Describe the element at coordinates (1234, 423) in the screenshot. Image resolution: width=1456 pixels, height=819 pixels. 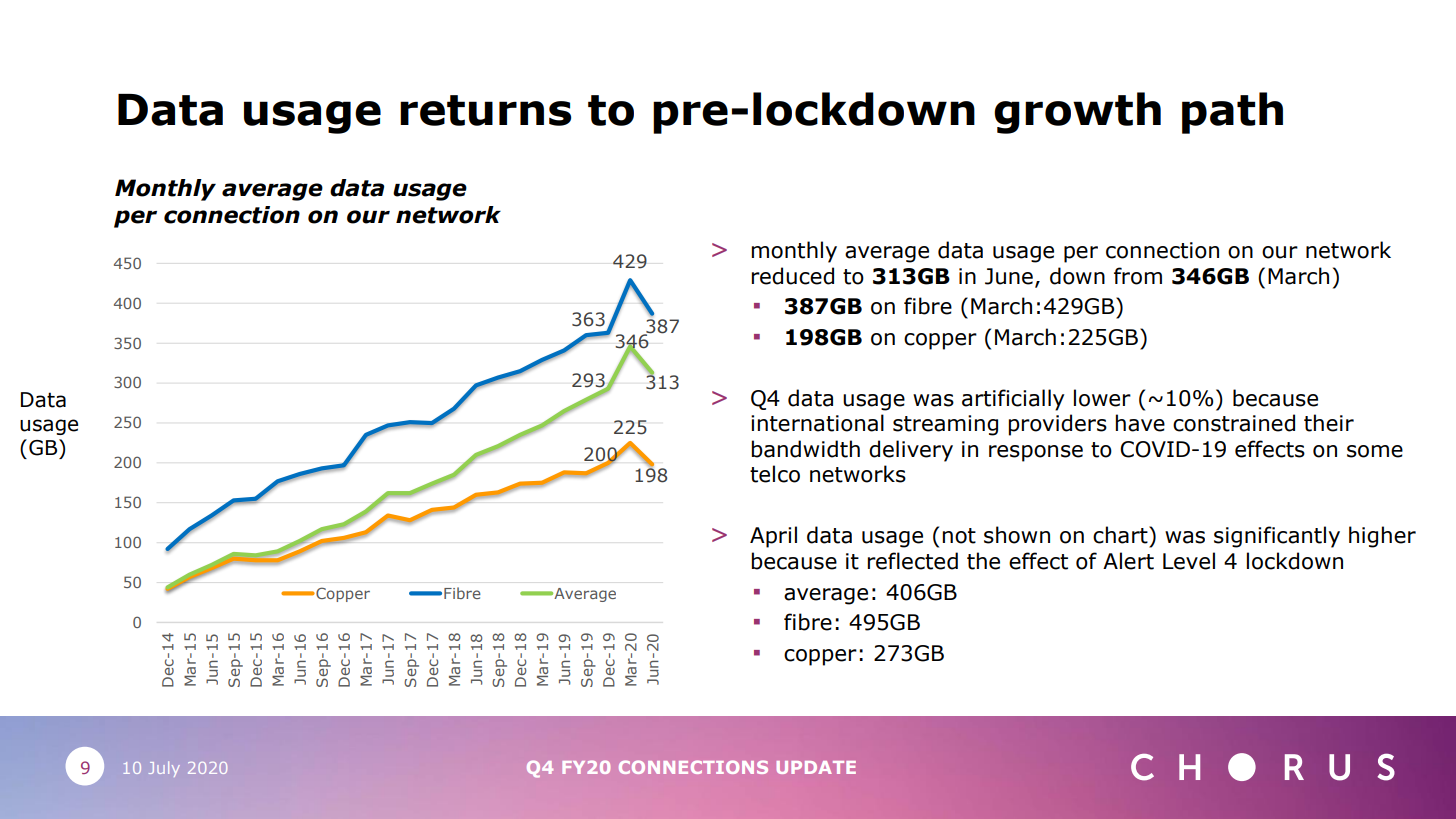
I see `constrained` at that location.
